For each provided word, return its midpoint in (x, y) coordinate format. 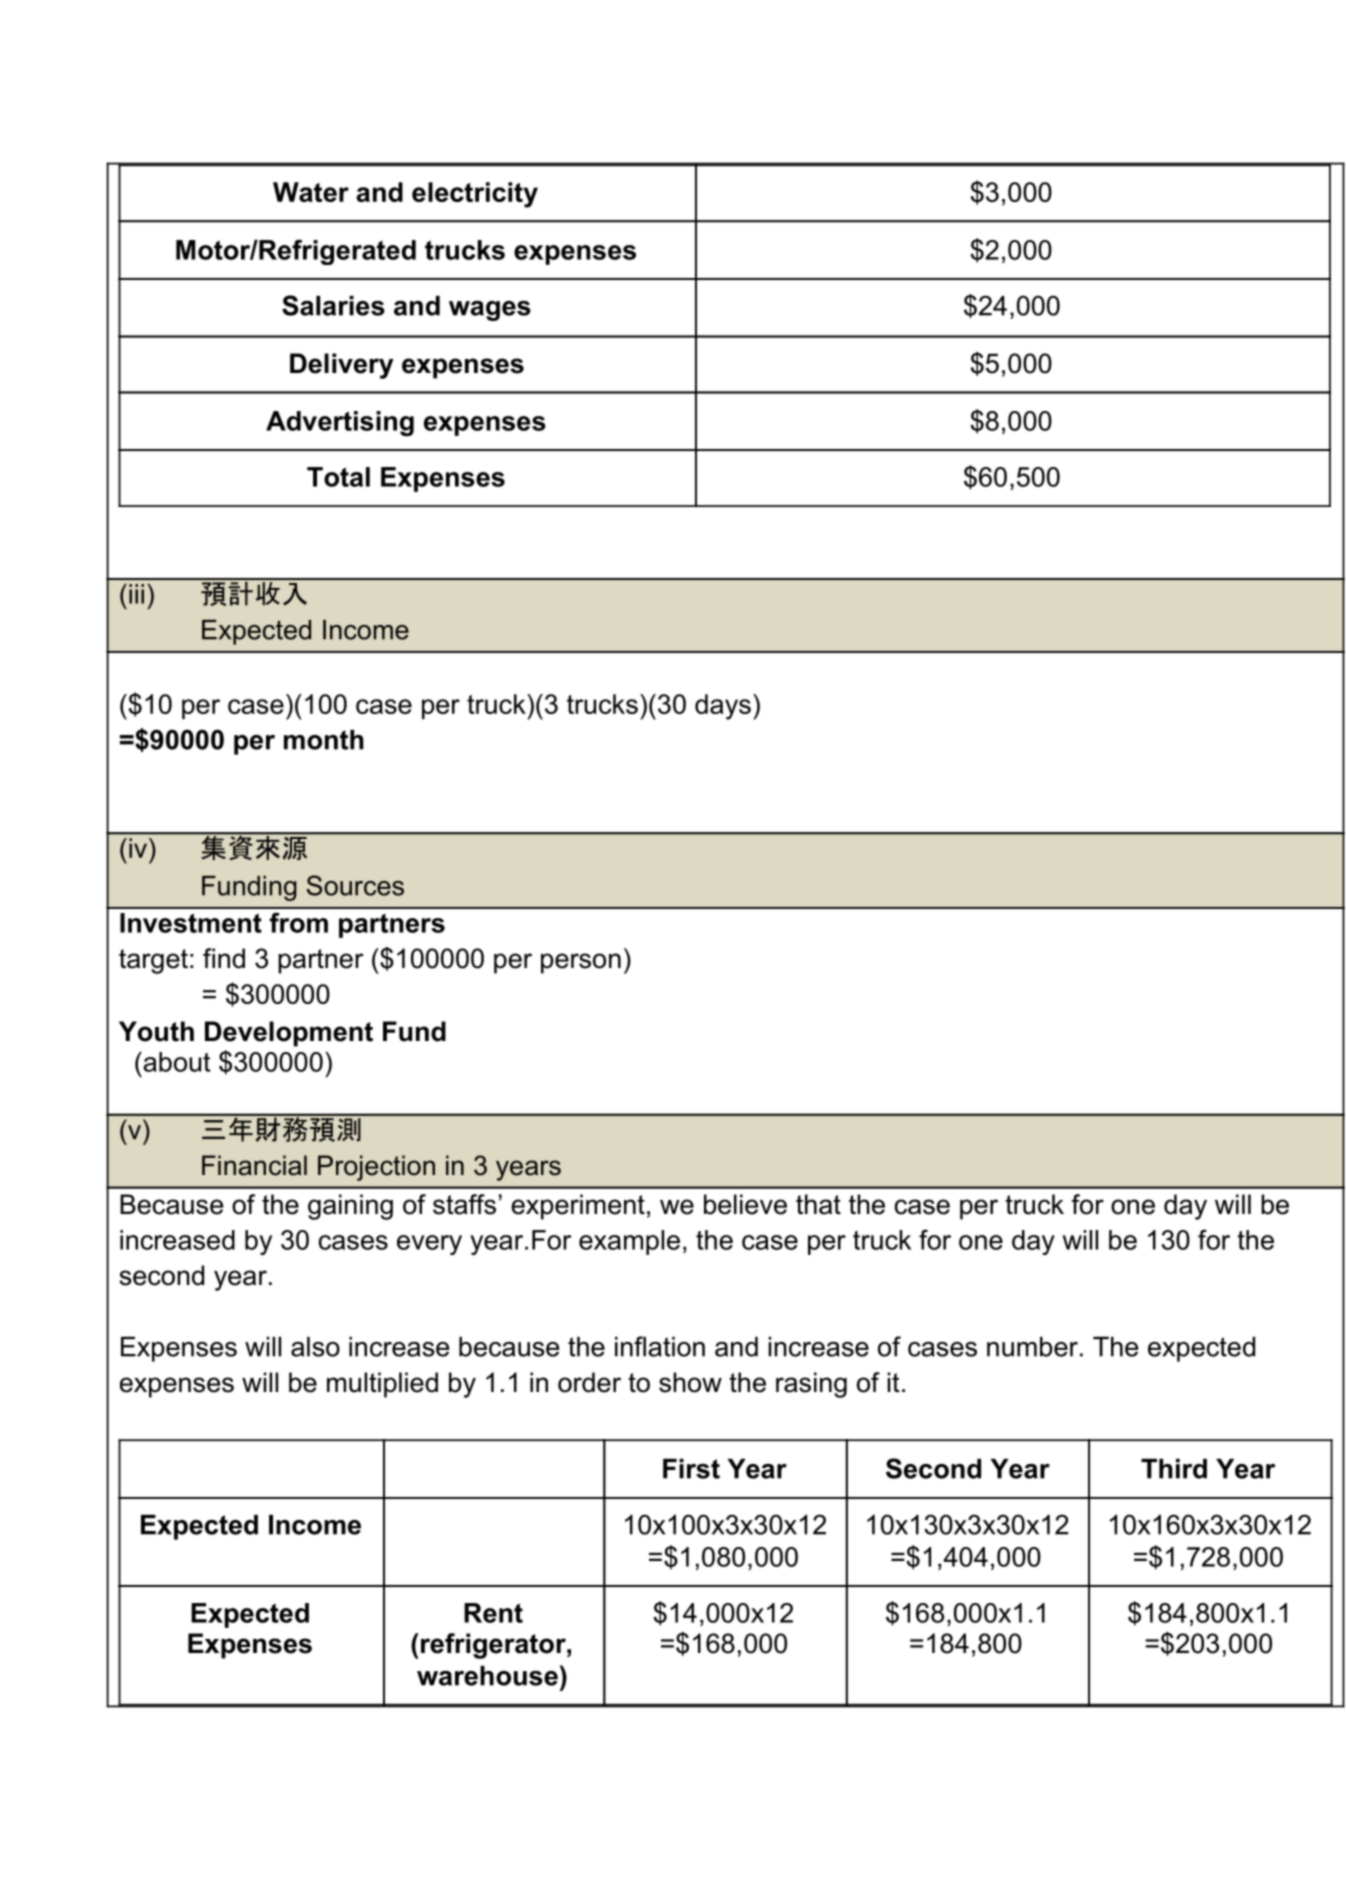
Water (311, 192)
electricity (475, 195)
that (818, 1204)
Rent (493, 1613)
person (581, 963)
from (299, 922)
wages (490, 311)
